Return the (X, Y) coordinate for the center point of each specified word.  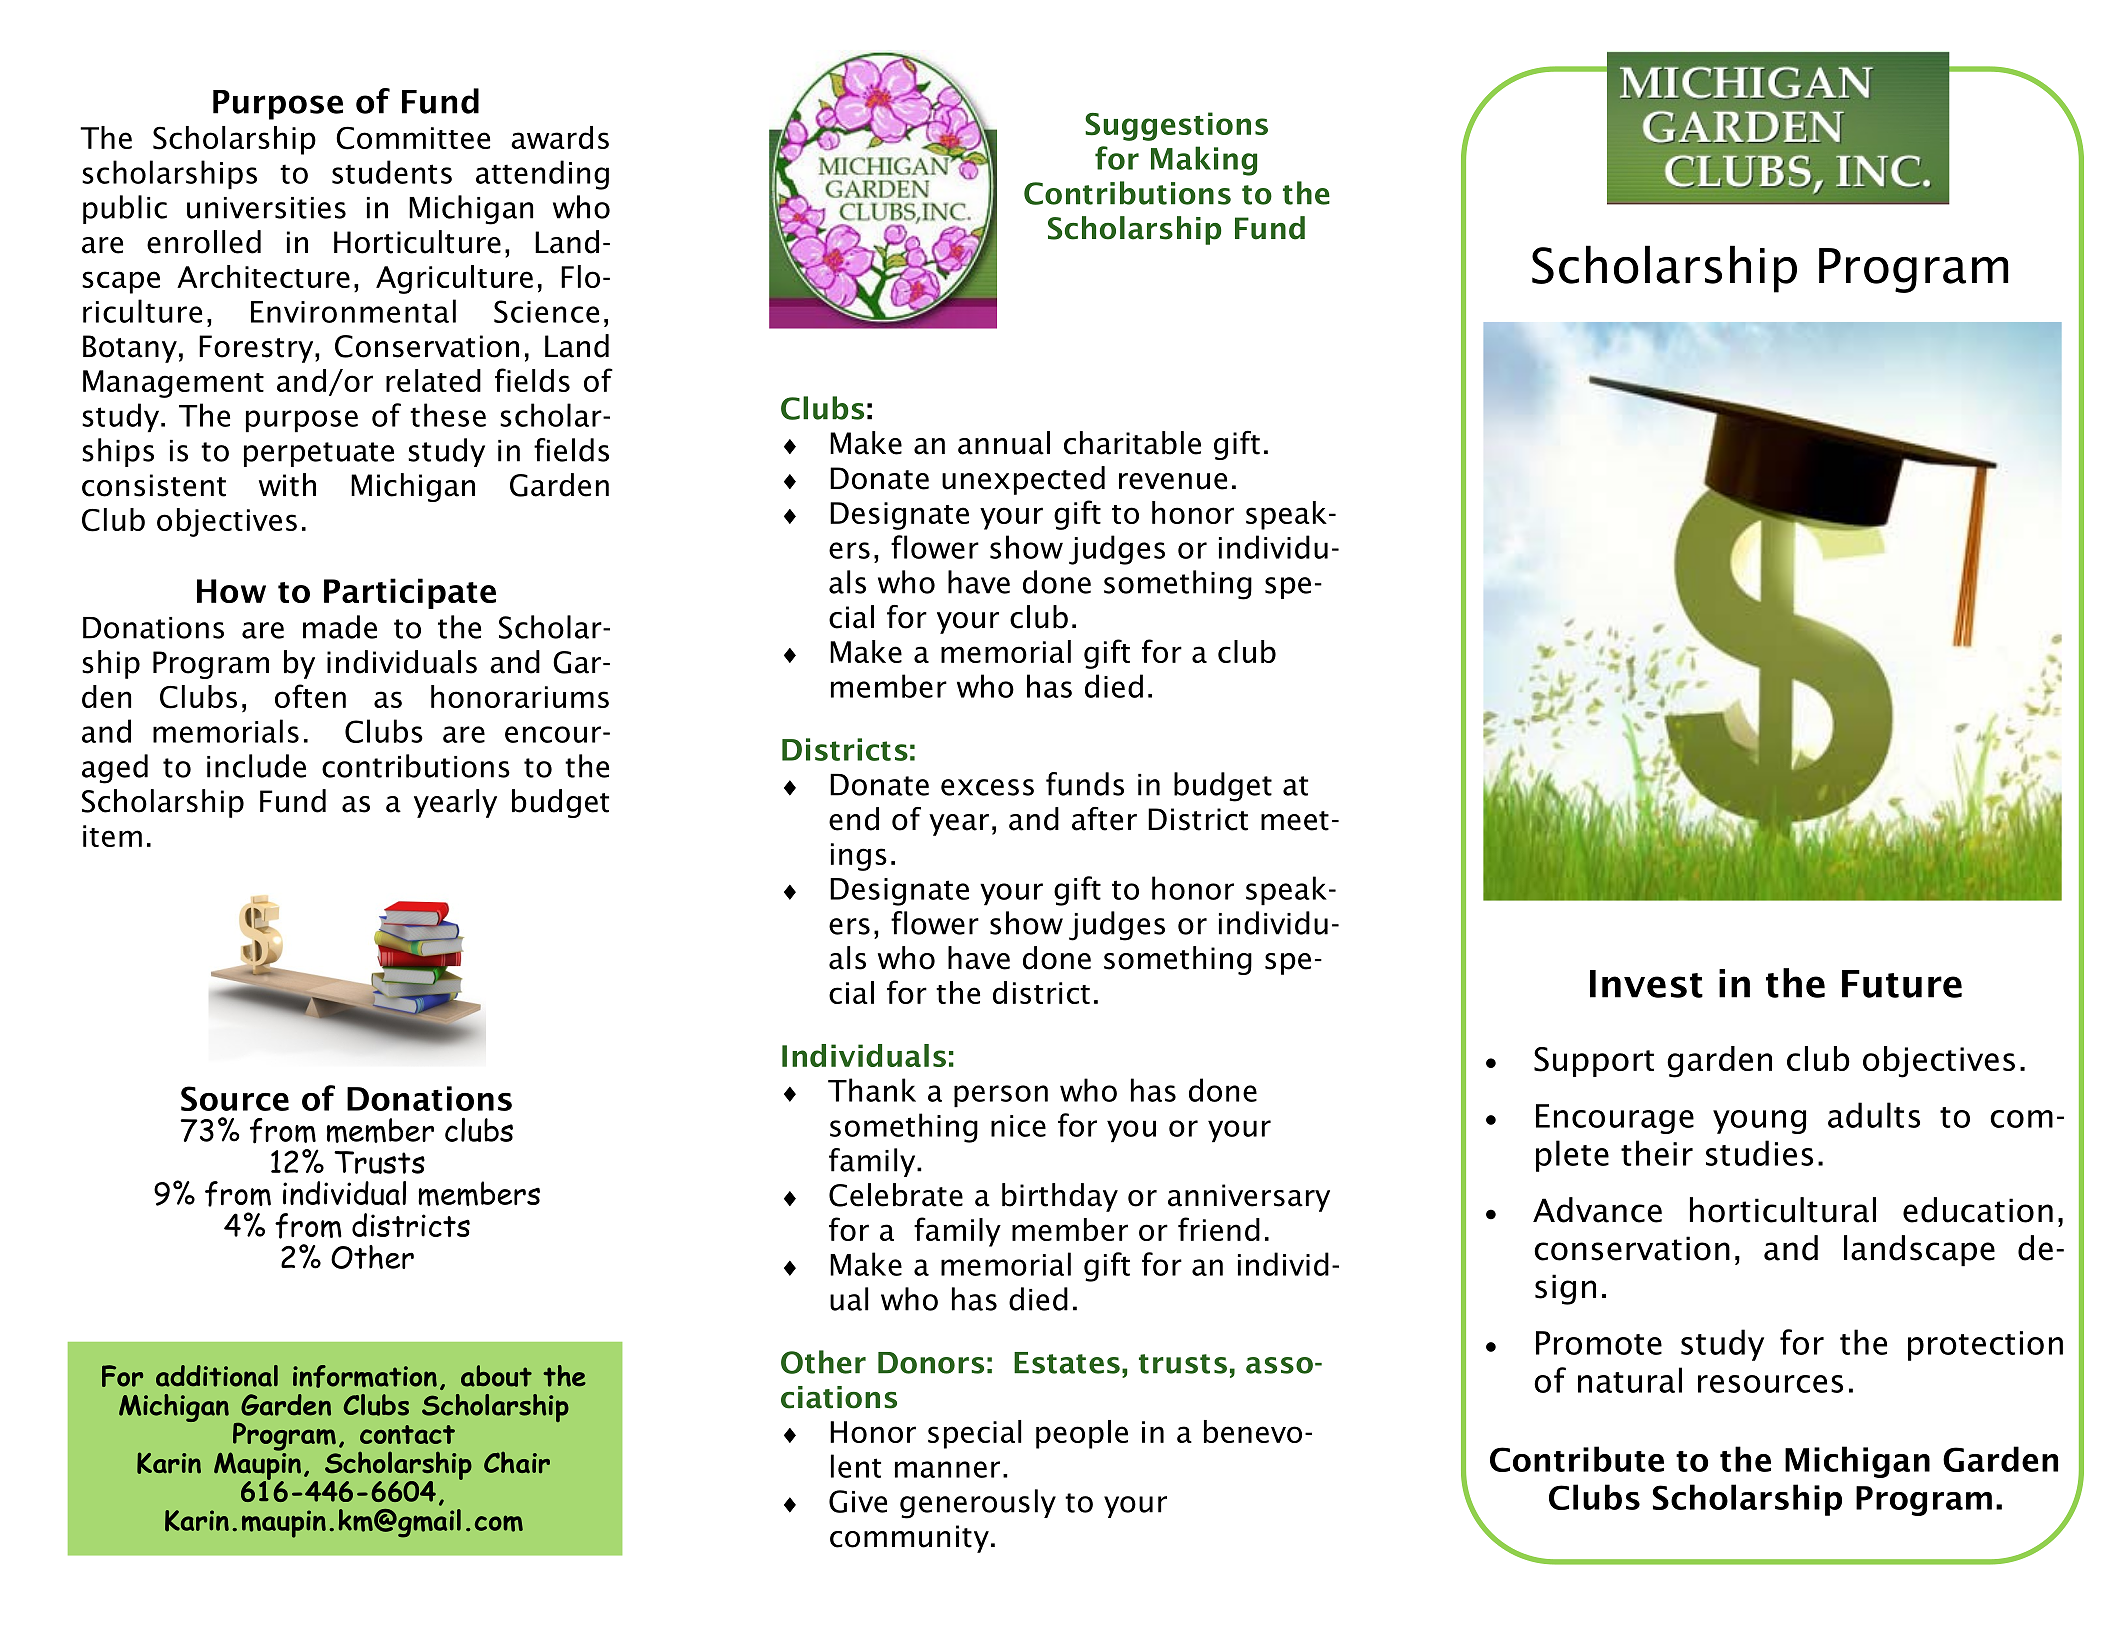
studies (1759, 1153)
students (392, 172)
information (365, 1376)
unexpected (1023, 480)
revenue (1173, 481)
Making (1204, 161)
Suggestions (1176, 126)
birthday (1060, 1197)
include (256, 766)
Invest (1646, 984)
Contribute (1577, 1459)
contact (407, 1434)
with (287, 485)
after (1104, 819)
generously (978, 1504)
